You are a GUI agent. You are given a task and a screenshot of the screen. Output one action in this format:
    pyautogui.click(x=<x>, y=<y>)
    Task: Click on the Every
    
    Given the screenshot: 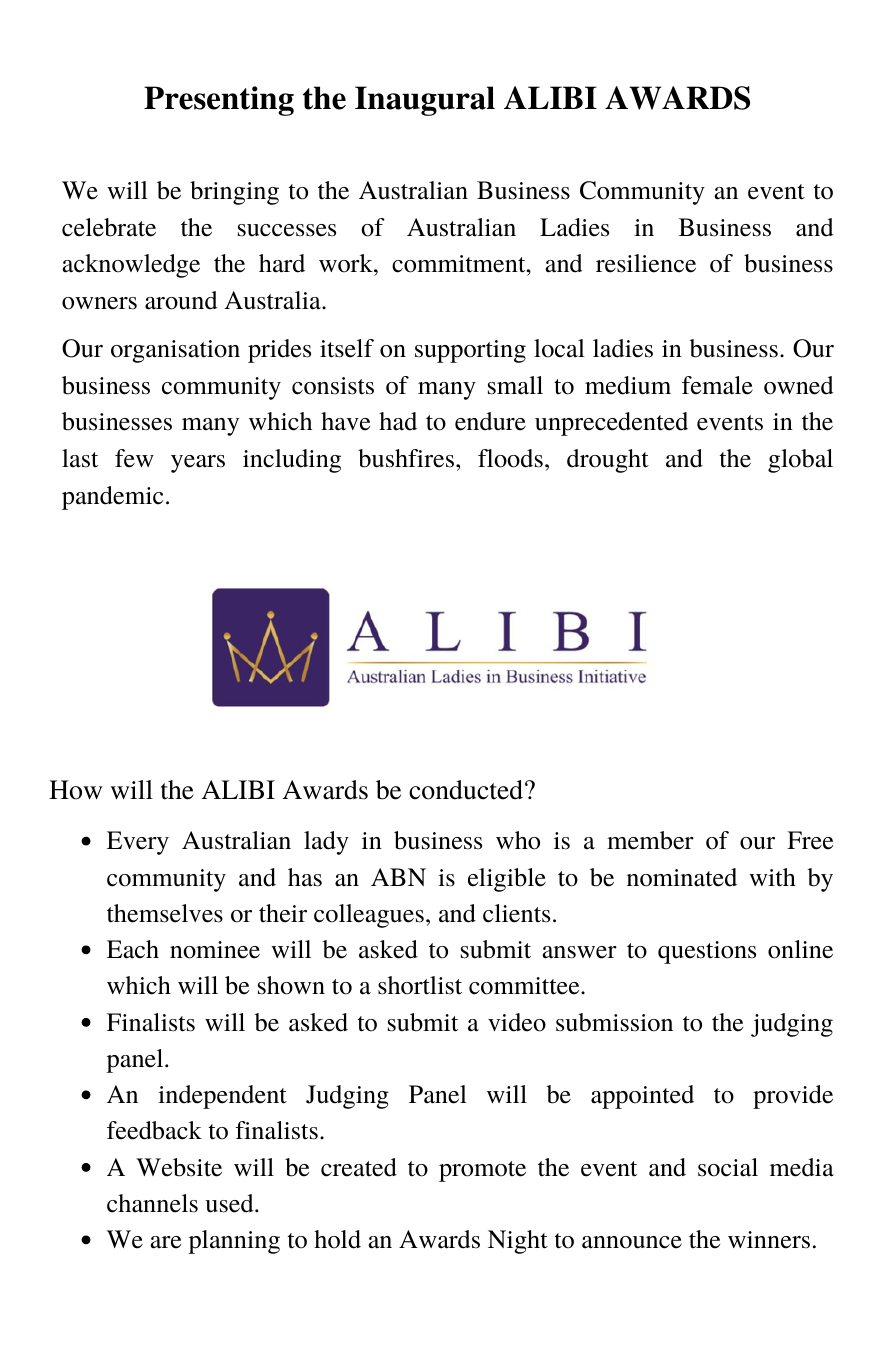 What is the action you would take?
    pyautogui.click(x=138, y=843)
